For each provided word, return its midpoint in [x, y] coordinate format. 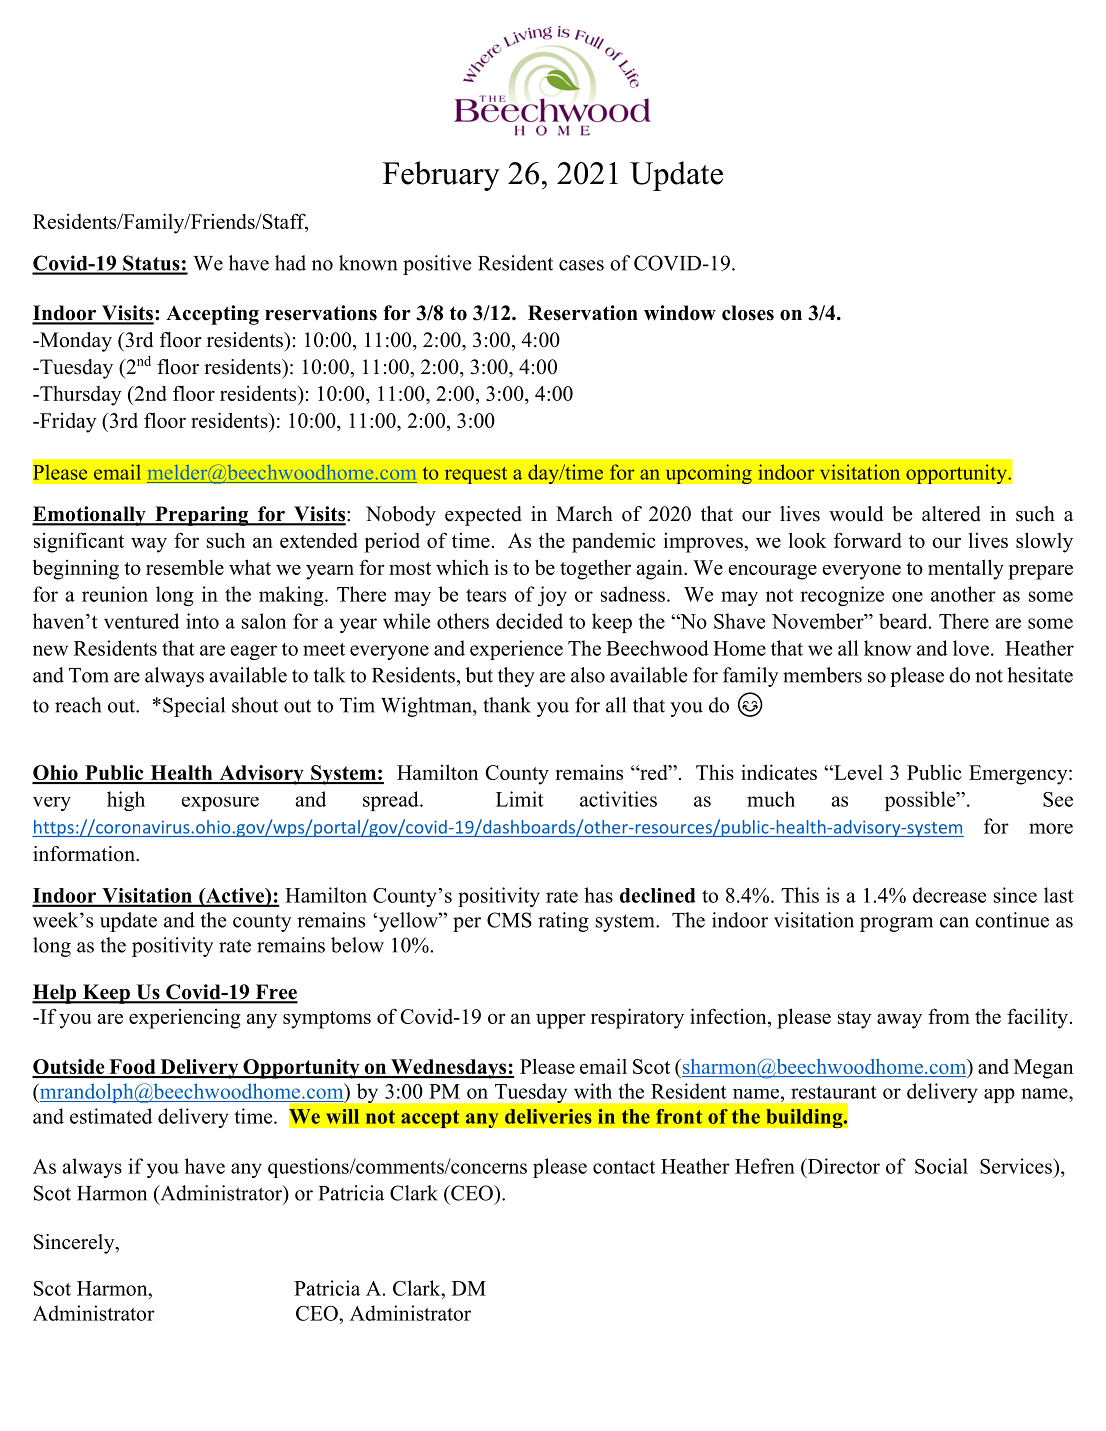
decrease [949, 895]
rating [563, 922]
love [971, 648]
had [290, 263]
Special [194, 707]
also [588, 675]
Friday [67, 422]
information [85, 854]
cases [581, 265]
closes [748, 313]
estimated [111, 1116]
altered [951, 514]
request [476, 475]
